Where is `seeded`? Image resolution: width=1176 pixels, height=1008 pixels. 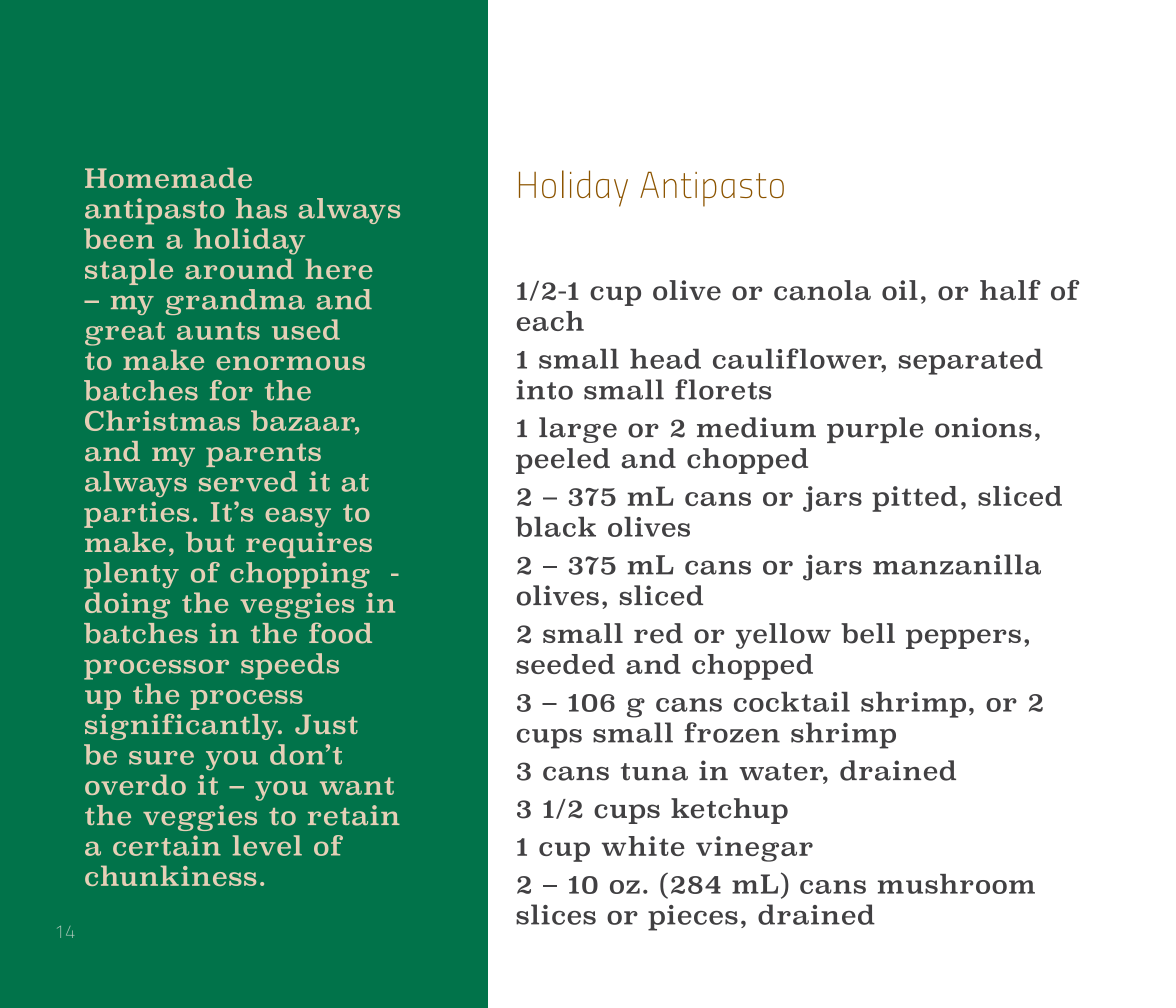 seeded is located at coordinates (565, 664).
